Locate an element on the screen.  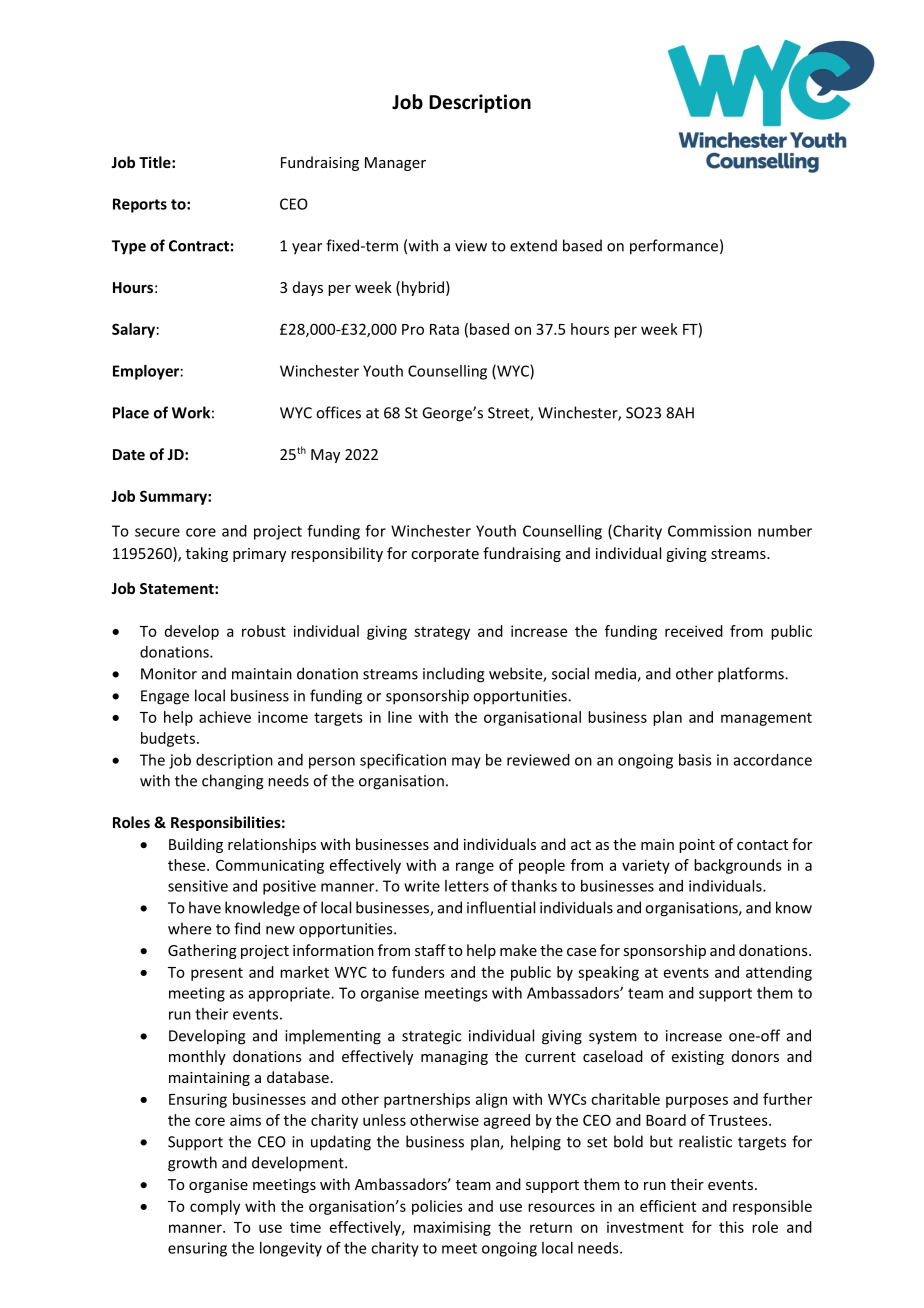
extend is located at coordinates (533, 245).
